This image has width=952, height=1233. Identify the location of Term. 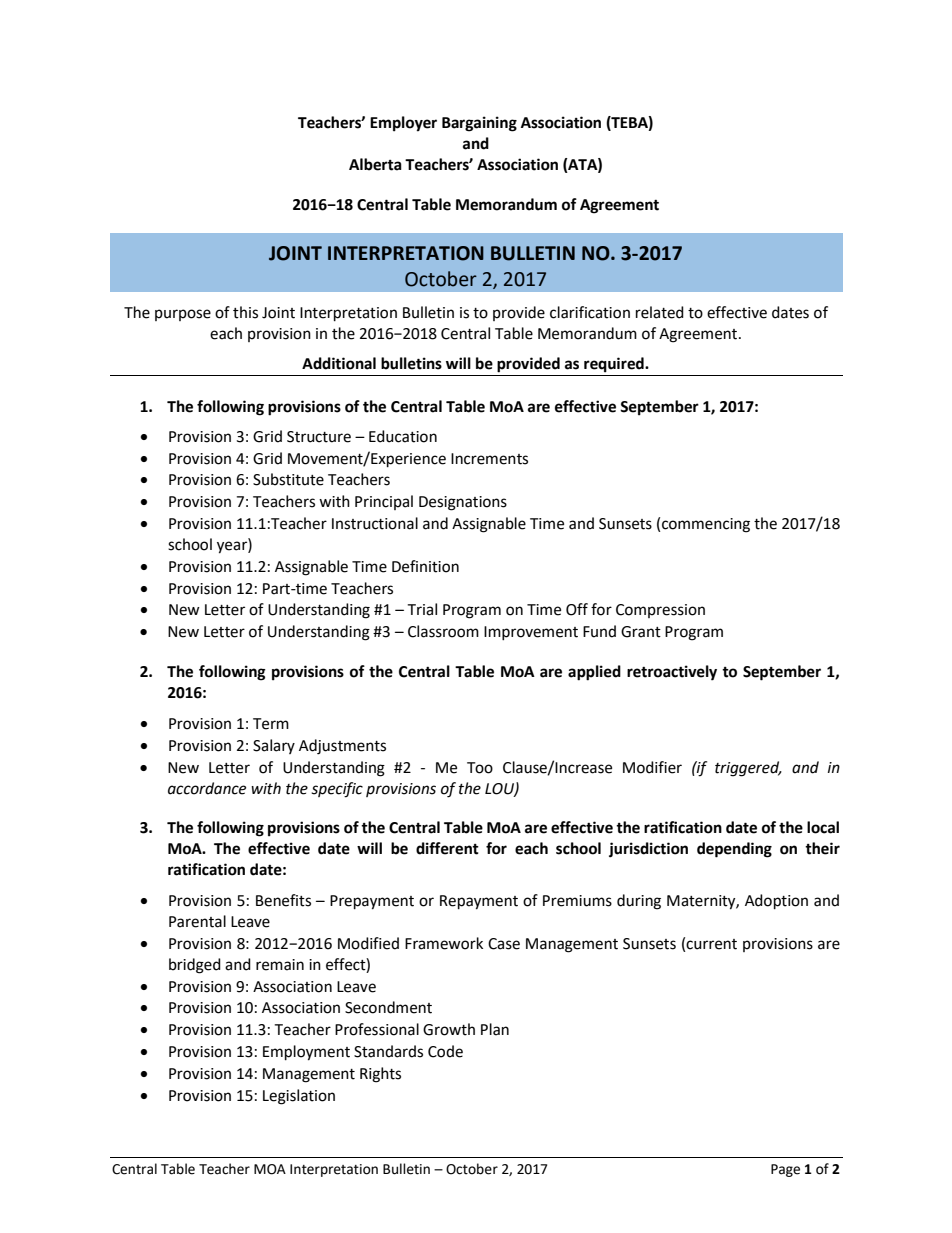
(271, 724).
